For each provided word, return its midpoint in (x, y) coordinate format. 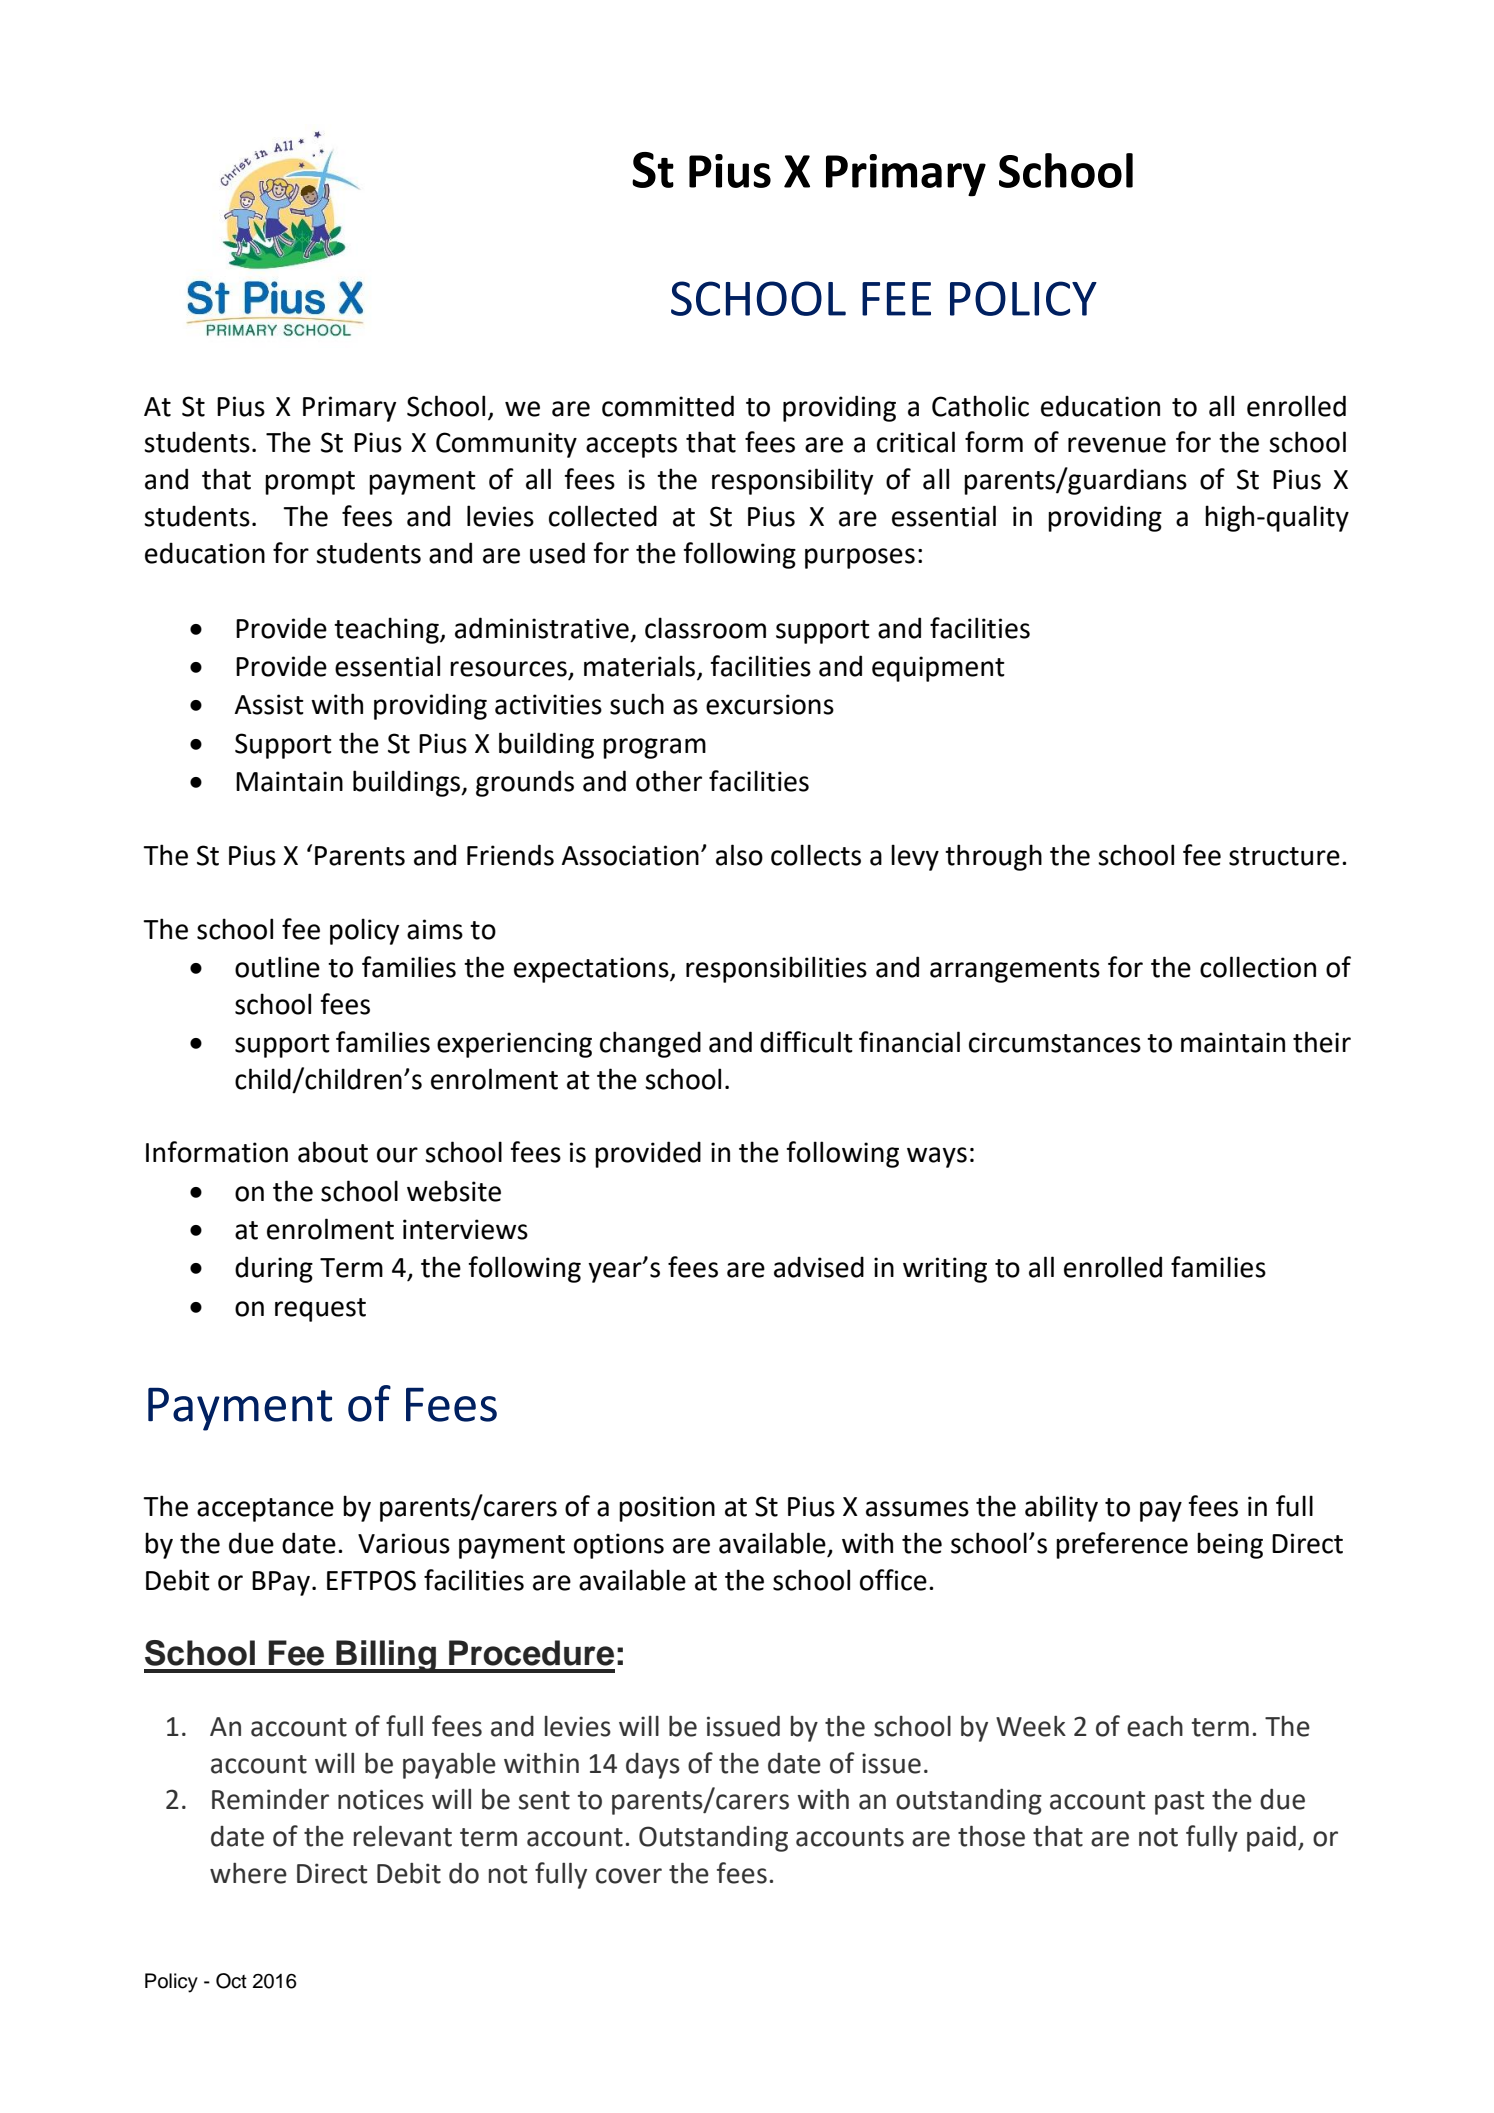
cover (629, 1876)
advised (819, 1267)
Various (404, 1543)
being (1230, 1545)
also (739, 855)
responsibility (792, 481)
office (893, 1580)
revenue (1117, 445)
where (248, 1873)
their (1322, 1042)
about (333, 1152)
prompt (310, 483)
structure (1284, 856)
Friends (510, 855)
